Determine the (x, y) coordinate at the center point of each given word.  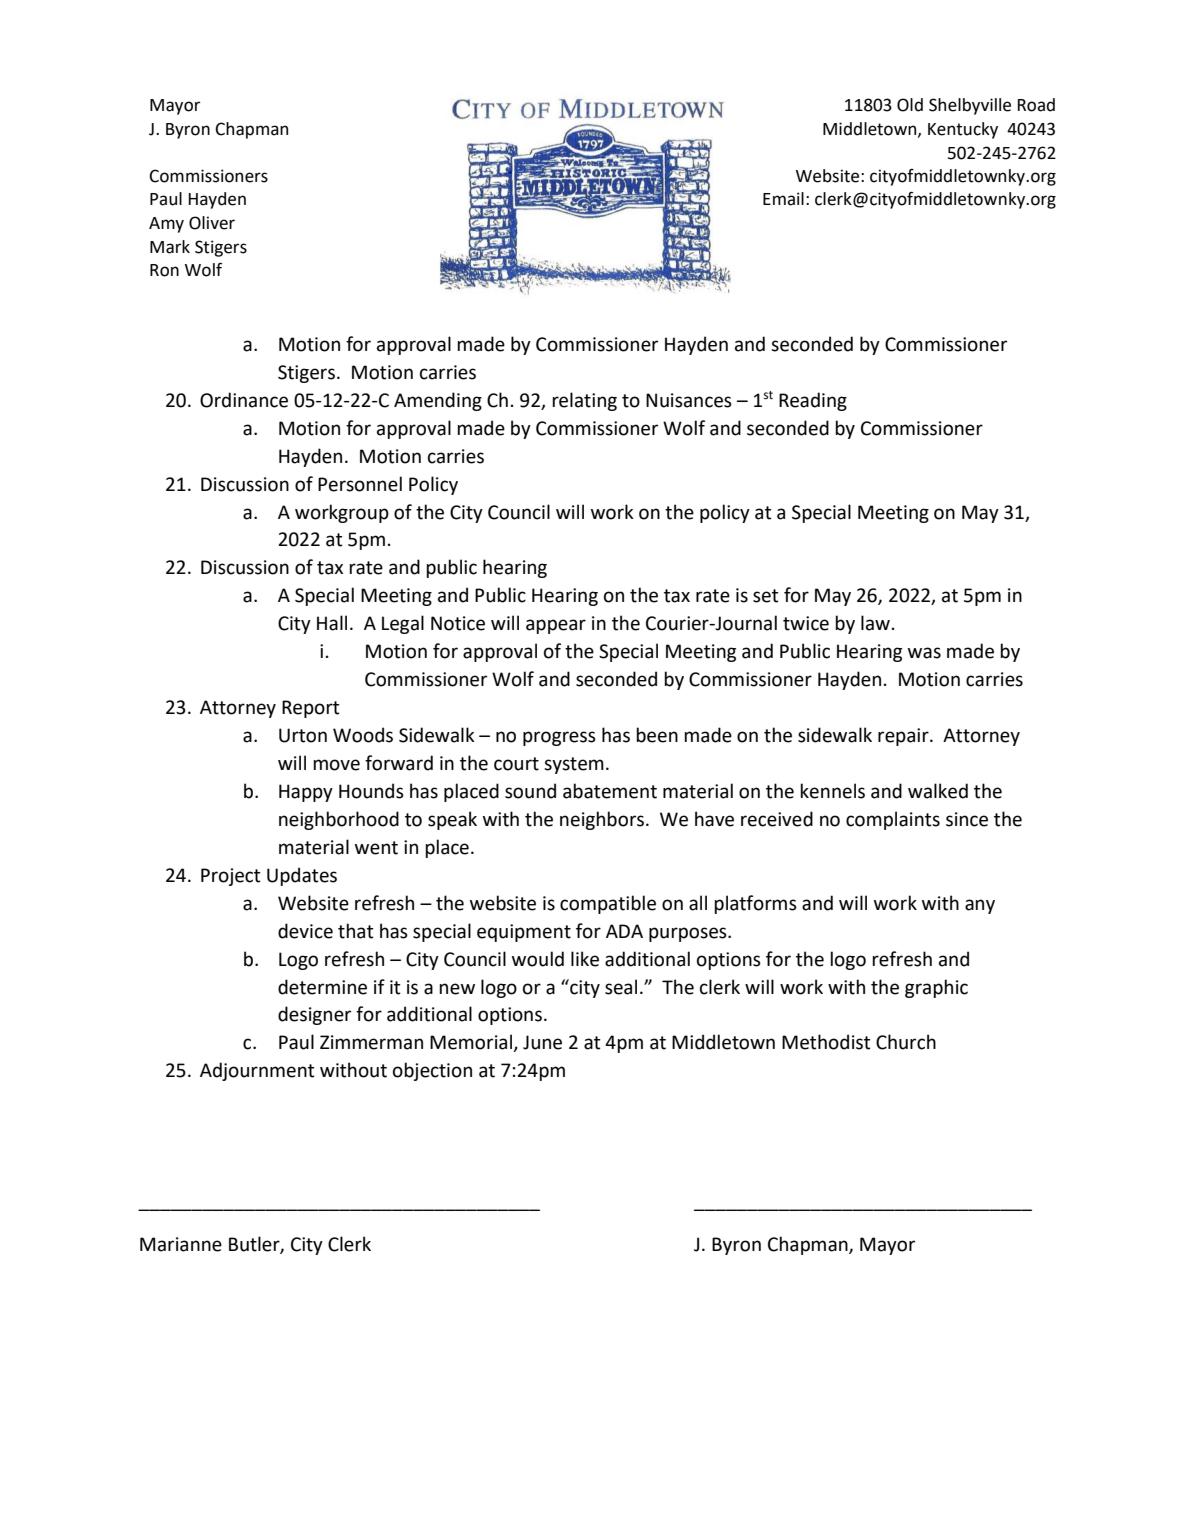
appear (556, 626)
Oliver (212, 223)
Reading (813, 401)
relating (584, 401)
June (542, 1042)
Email (783, 199)
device (305, 931)
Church (906, 1042)
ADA (624, 931)
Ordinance (244, 400)
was (924, 653)
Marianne (181, 1244)
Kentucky (963, 130)
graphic (936, 988)
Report (311, 709)
